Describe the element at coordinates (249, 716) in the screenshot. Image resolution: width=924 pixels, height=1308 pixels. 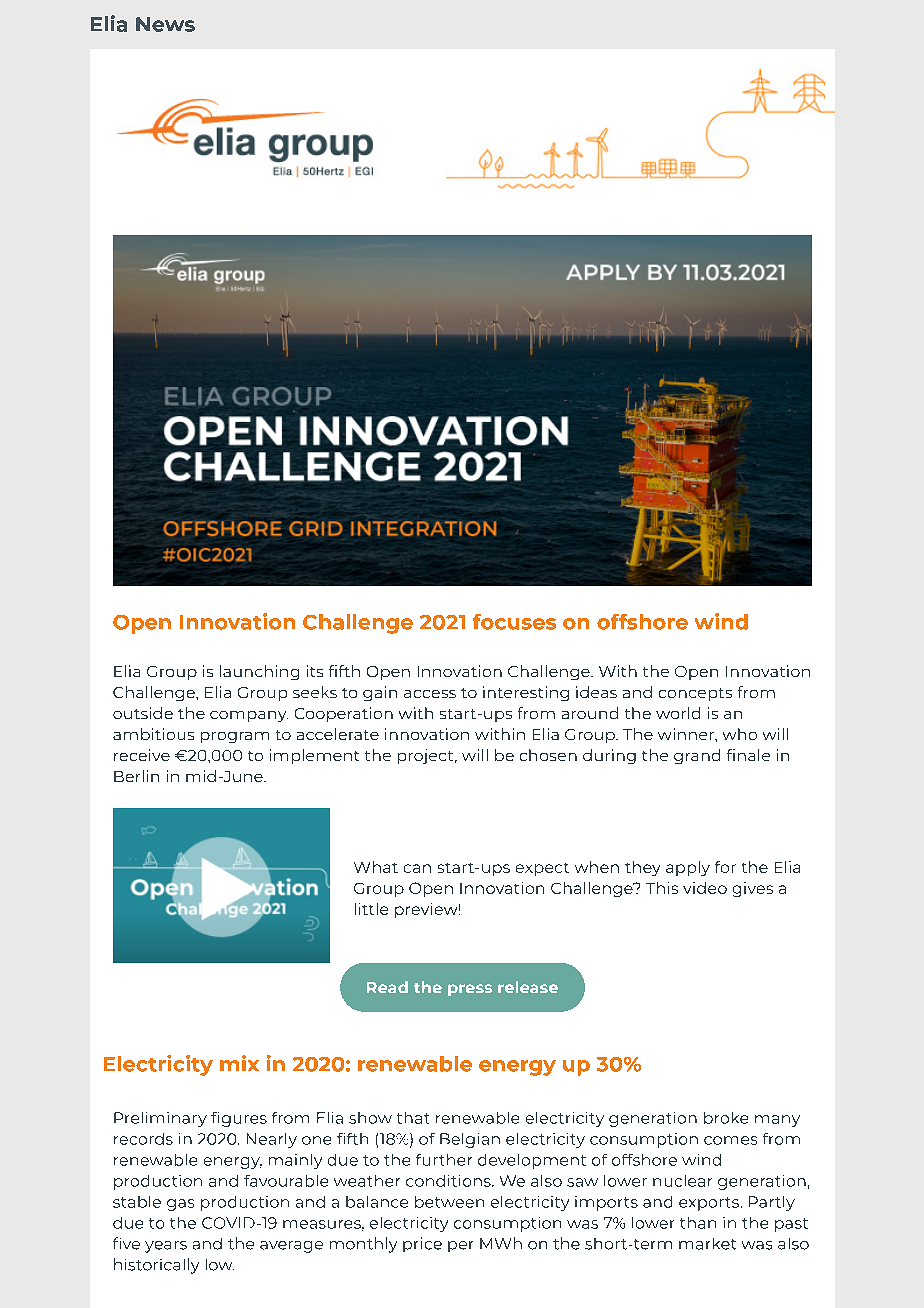
I see `company` at that location.
